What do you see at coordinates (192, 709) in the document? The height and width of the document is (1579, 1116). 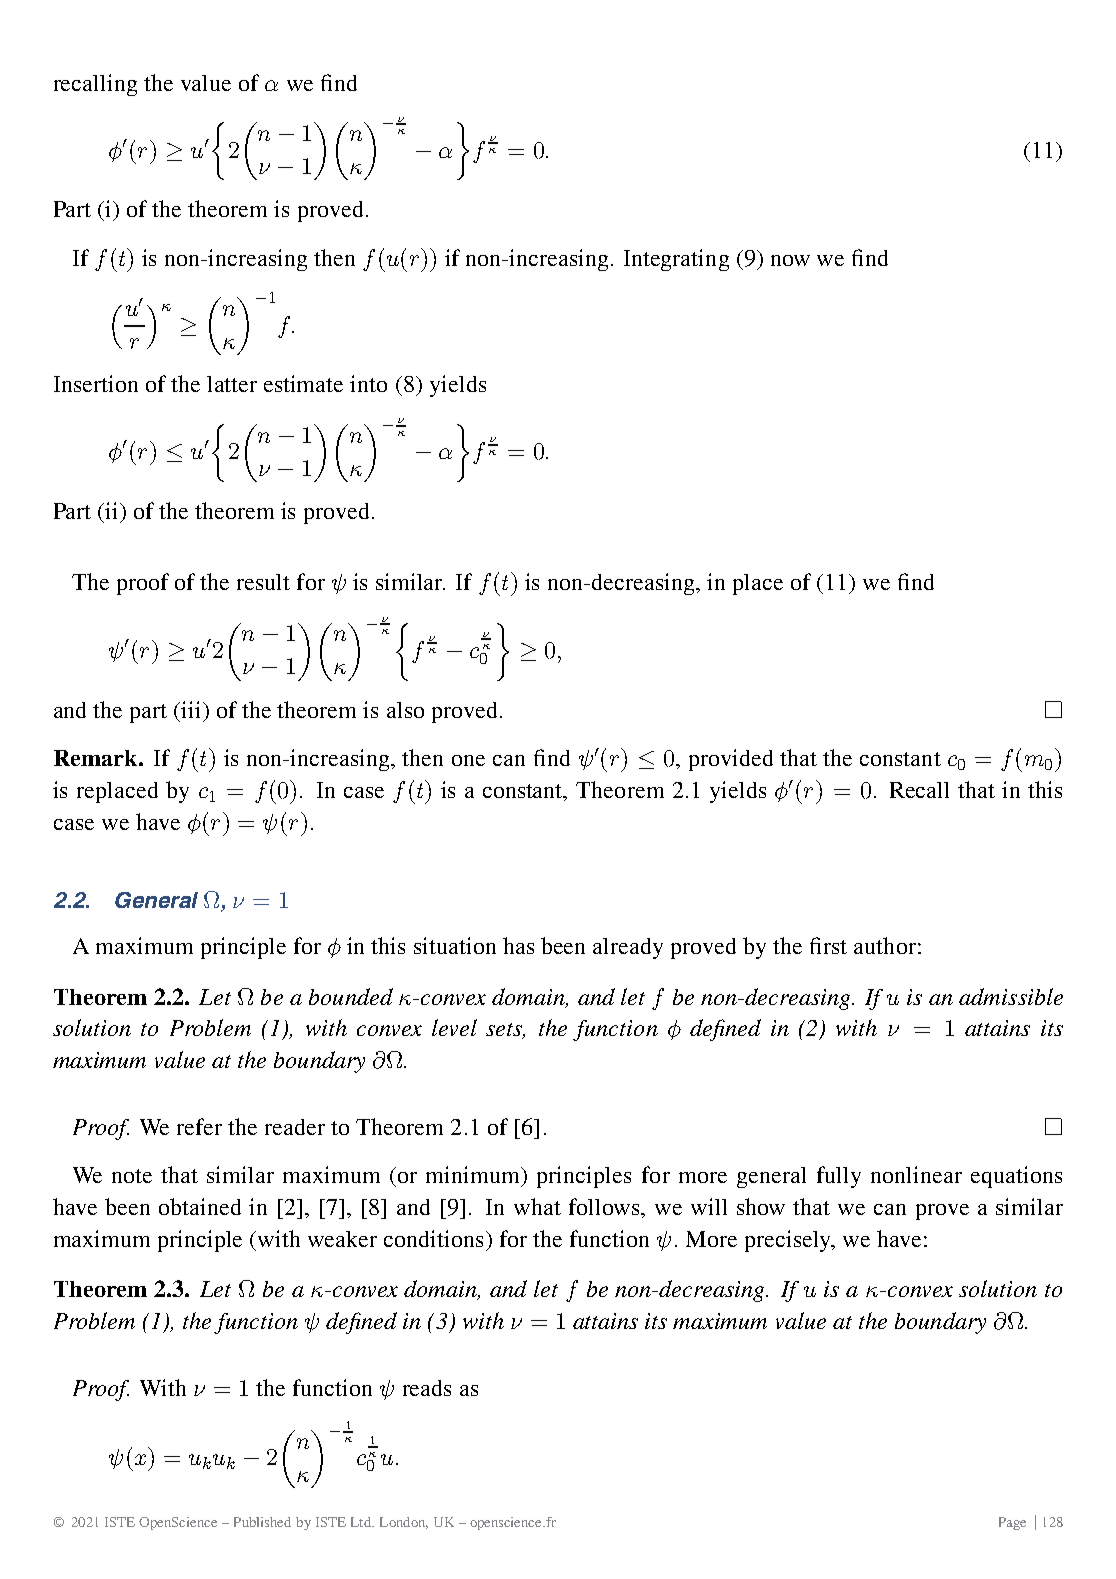 I see `iii` at bounding box center [192, 709].
